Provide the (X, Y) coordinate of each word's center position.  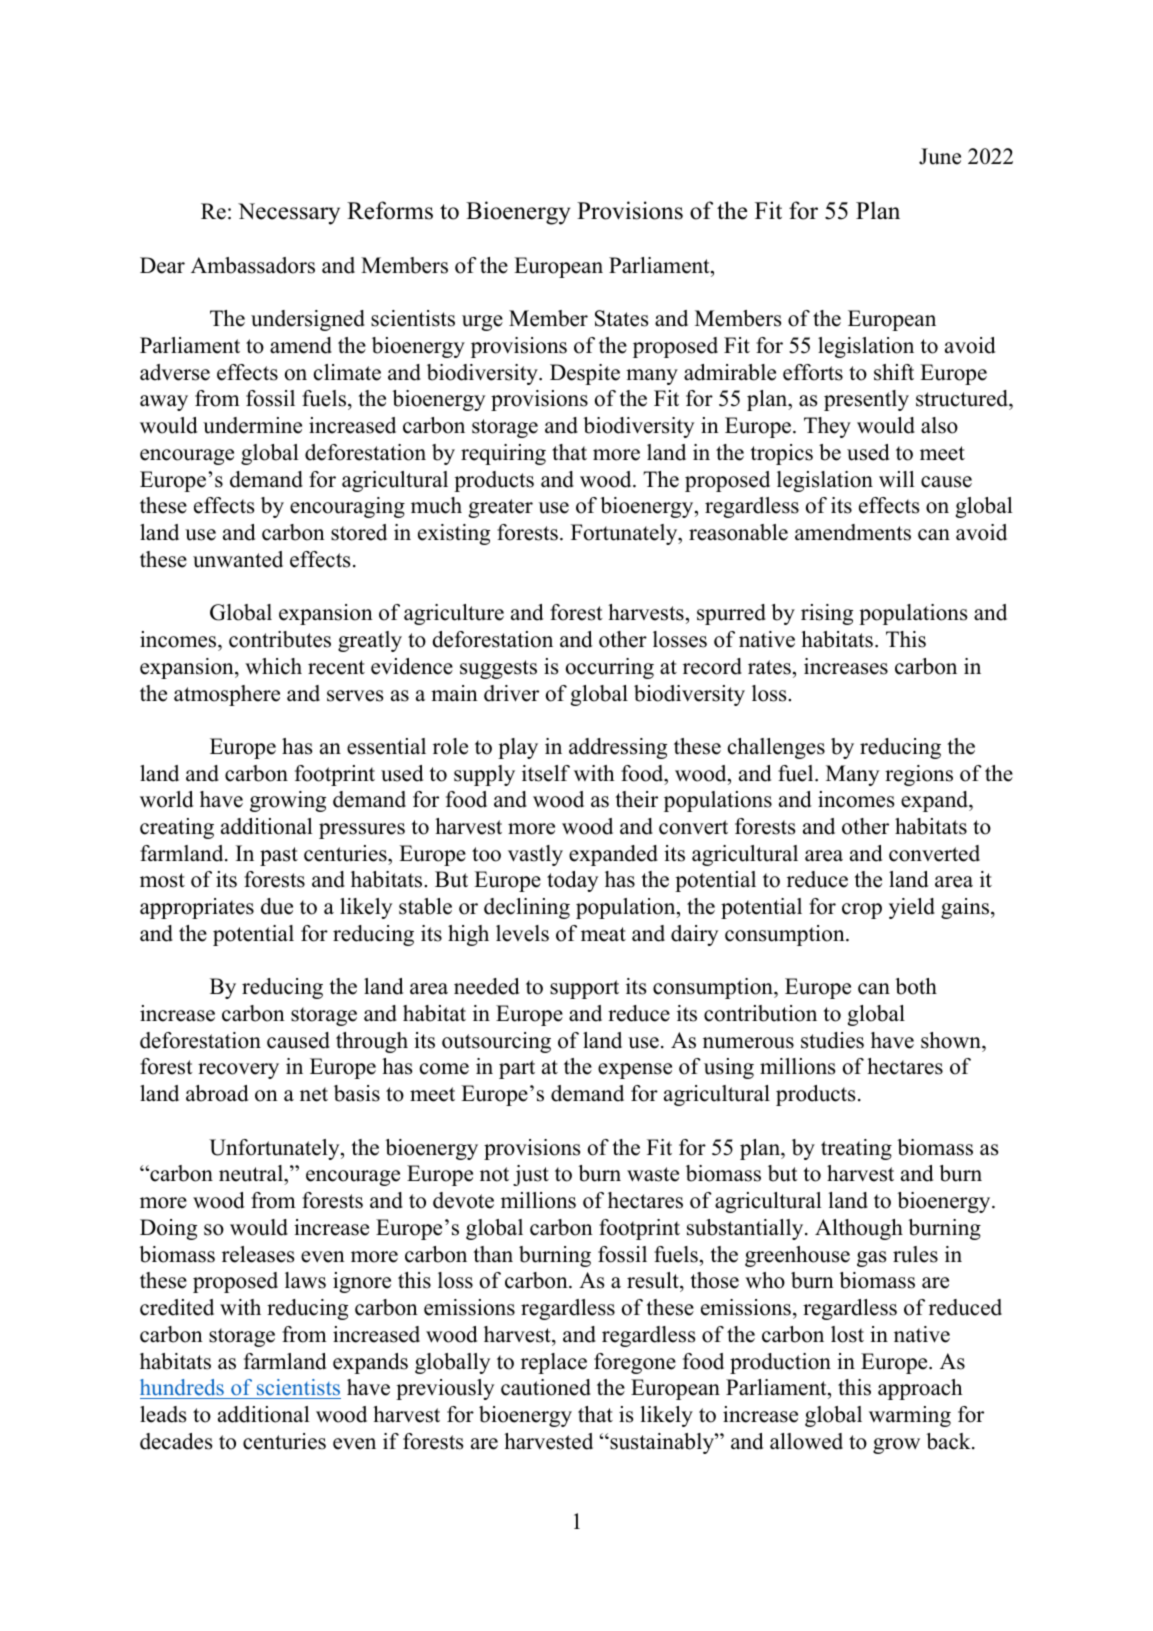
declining (527, 908)
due (277, 906)
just (531, 1175)
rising (827, 614)
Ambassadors (253, 265)
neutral (252, 1175)
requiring (503, 454)
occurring (610, 668)
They (827, 427)
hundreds (182, 1387)
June (940, 156)
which (273, 666)
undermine (252, 425)
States (622, 318)
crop (862, 911)
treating (856, 1149)
